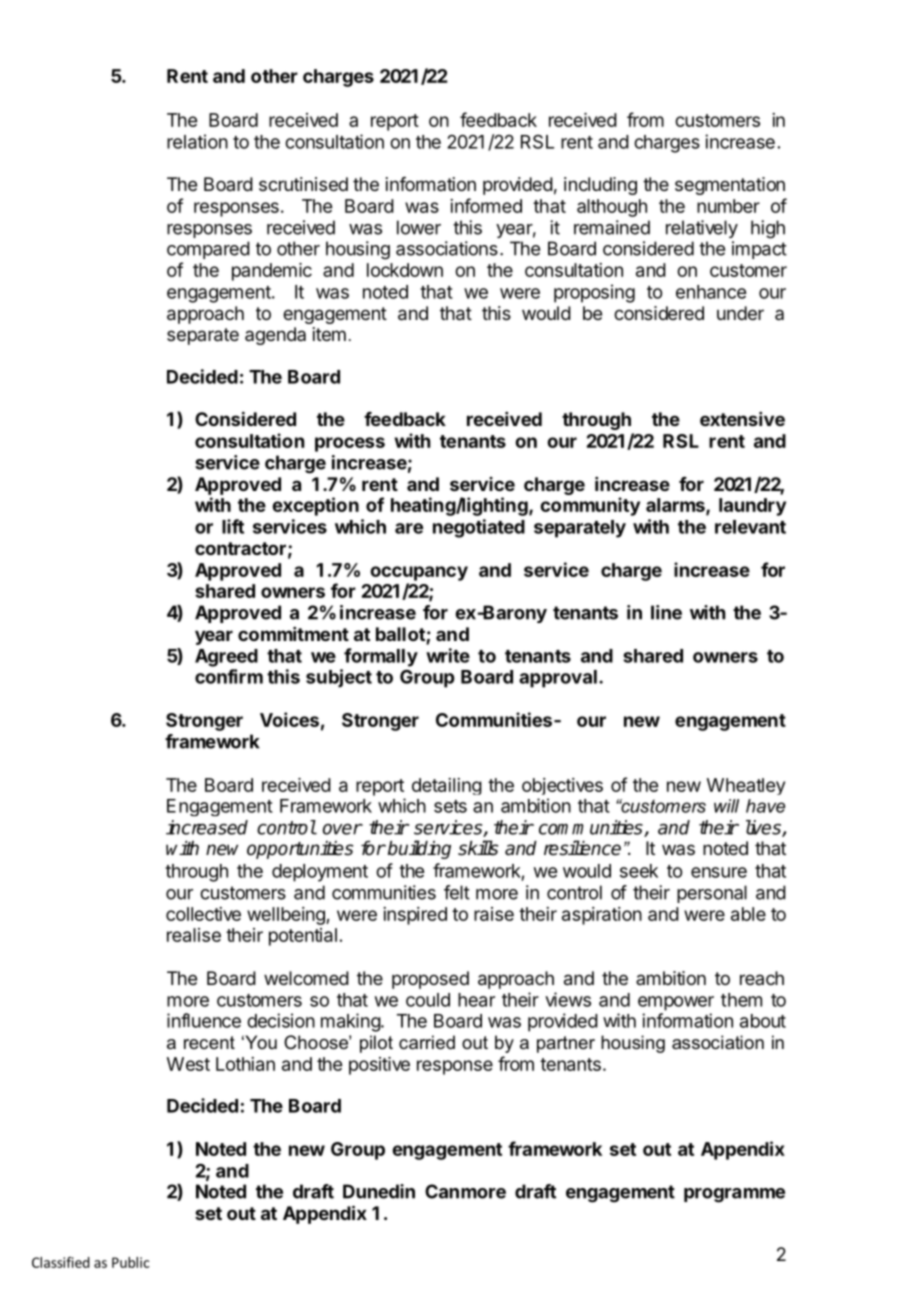 This page has height=1308, width=924. Describe the element at coordinates (419, 227) in the page. I see `lower` at that location.
